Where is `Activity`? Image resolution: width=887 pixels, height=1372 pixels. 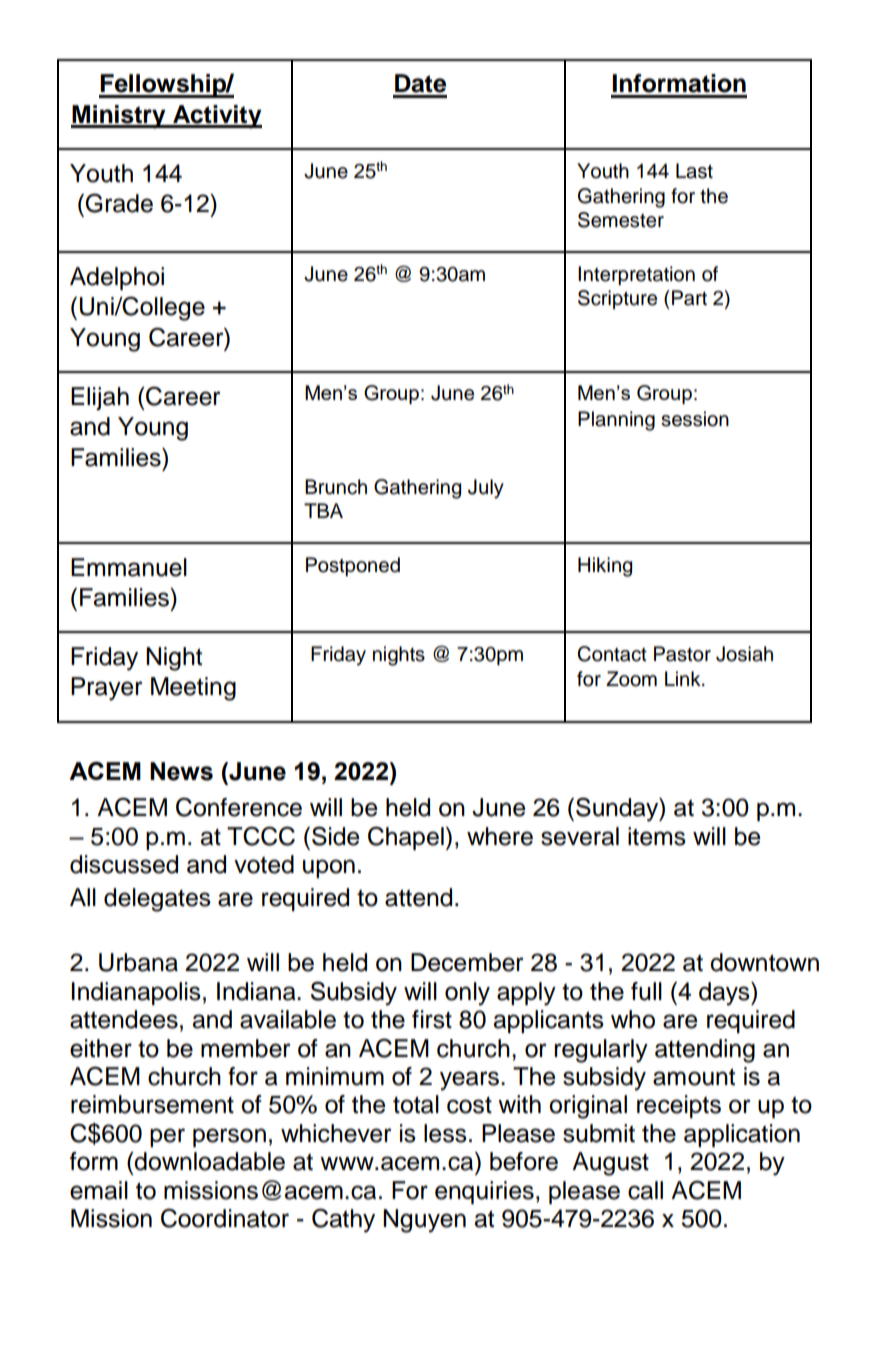
Activity is located at coordinates (216, 117).
